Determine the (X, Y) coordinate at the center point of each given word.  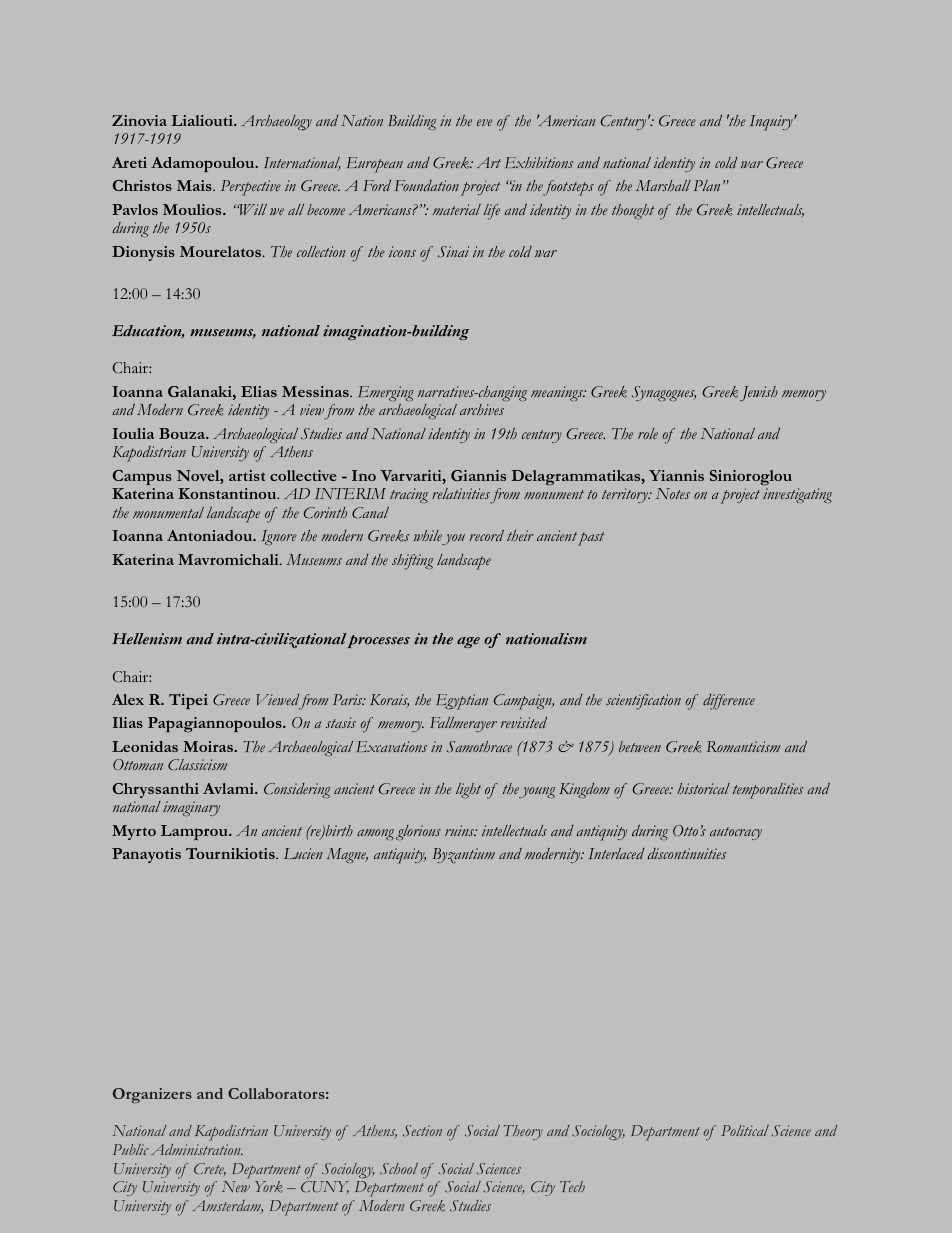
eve (485, 122)
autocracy (736, 833)
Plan (707, 185)
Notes (673, 493)
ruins (461, 830)
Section (422, 1130)
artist (247, 475)
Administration (197, 1149)
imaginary (191, 808)
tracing (409, 495)
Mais (195, 185)
